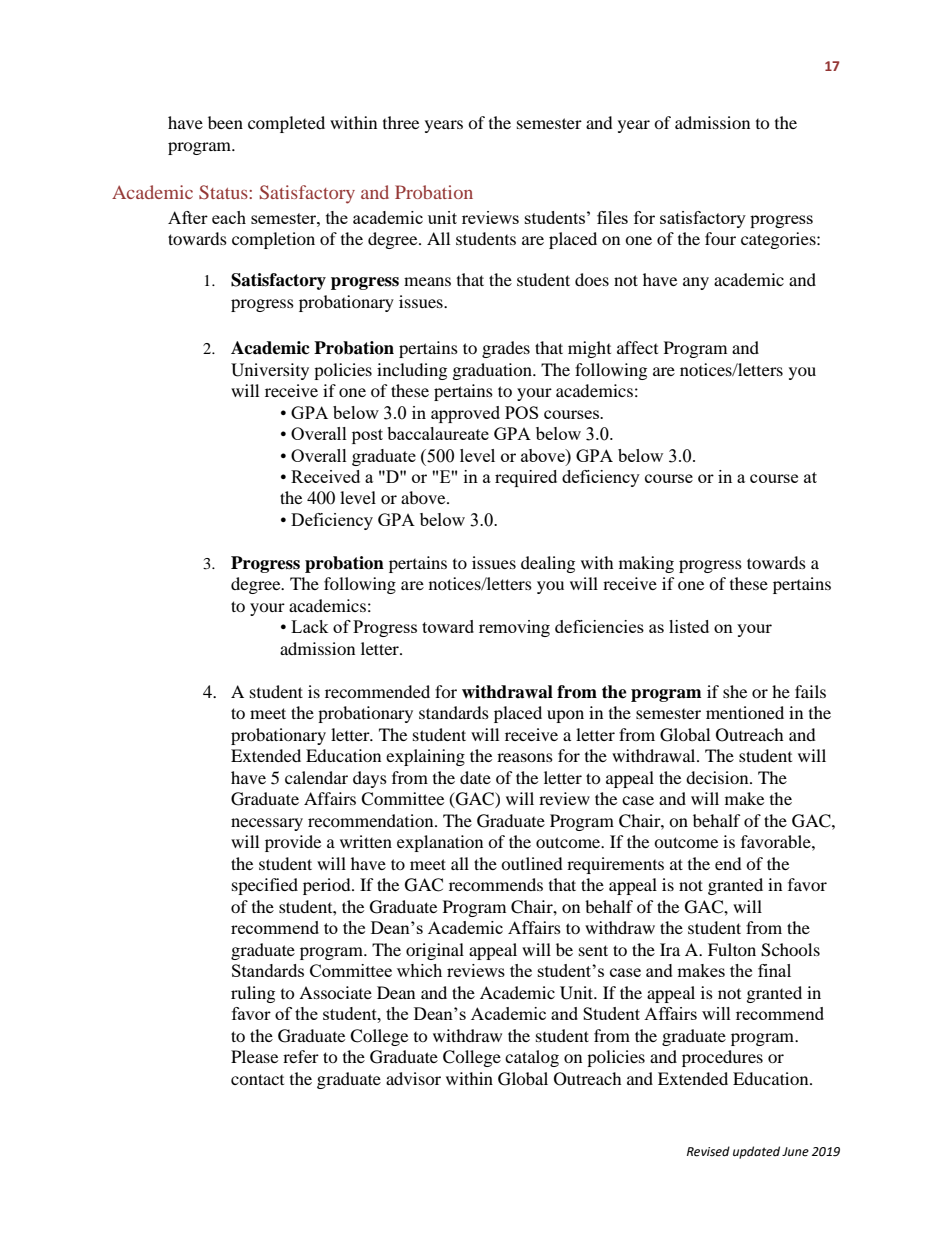  I want to click on catalog, so click(532, 1058).
